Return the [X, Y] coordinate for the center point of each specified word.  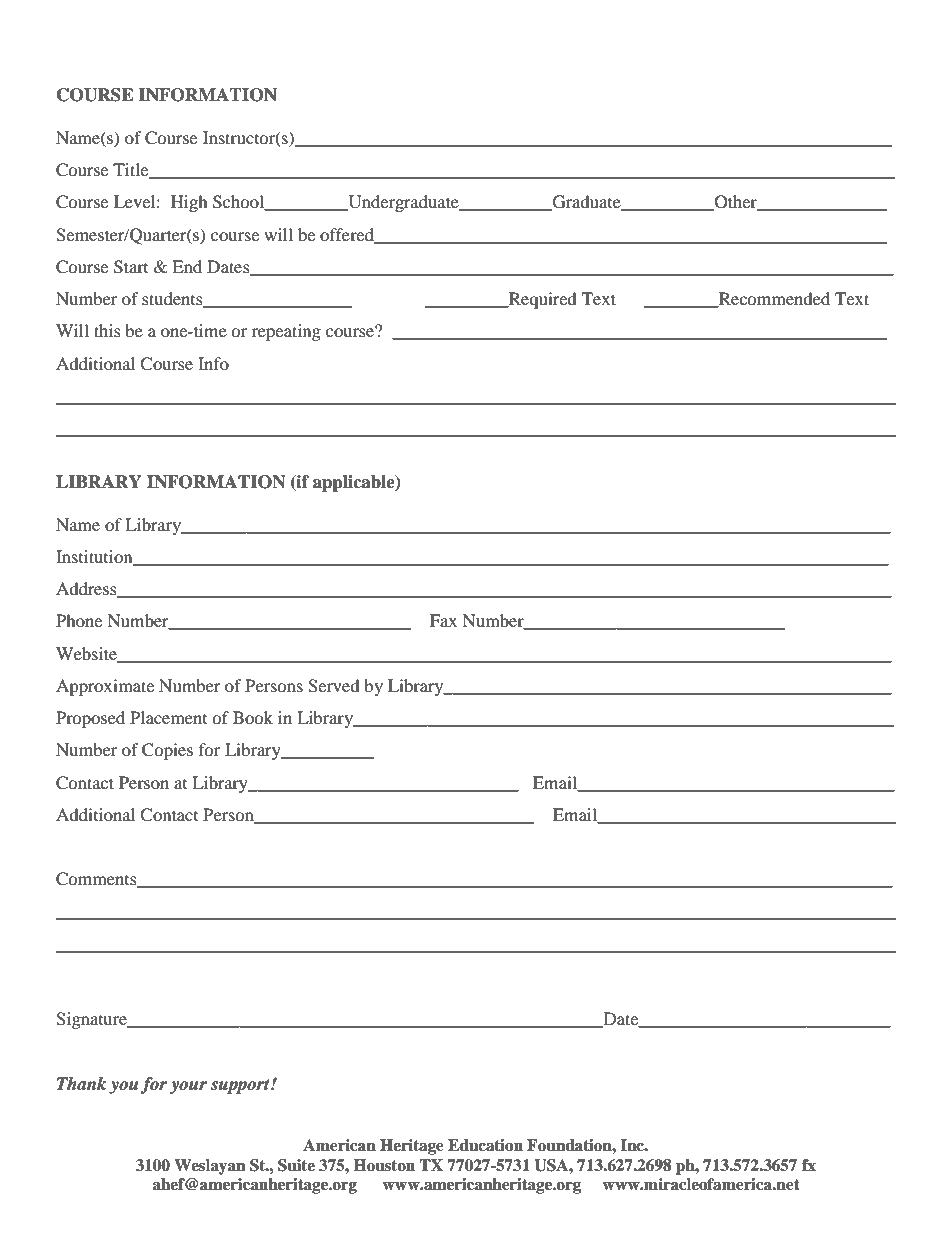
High [189, 203]
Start [131, 267]
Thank [81, 1084]
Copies [167, 751]
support [241, 1086]
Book [253, 717]
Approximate [105, 687]
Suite [296, 1165]
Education [485, 1145]
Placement [168, 717]
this [107, 330]
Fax [443, 620]
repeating [286, 332]
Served [334, 686]
